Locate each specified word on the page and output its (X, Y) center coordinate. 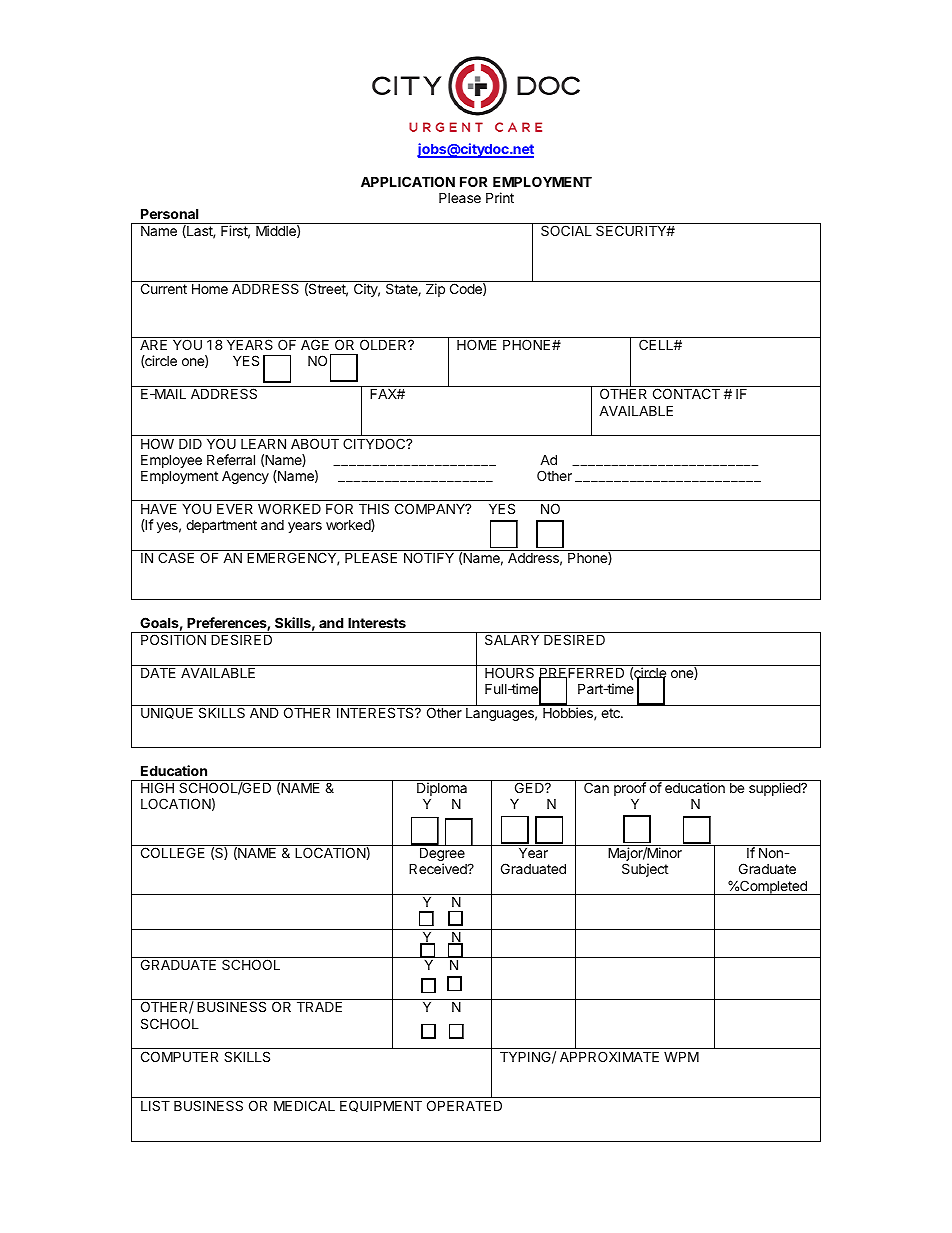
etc (611, 713)
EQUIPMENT (381, 1106)
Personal (169, 213)
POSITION (173, 639)
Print (500, 197)
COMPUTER (179, 1056)
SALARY (512, 639)
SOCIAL (566, 230)
